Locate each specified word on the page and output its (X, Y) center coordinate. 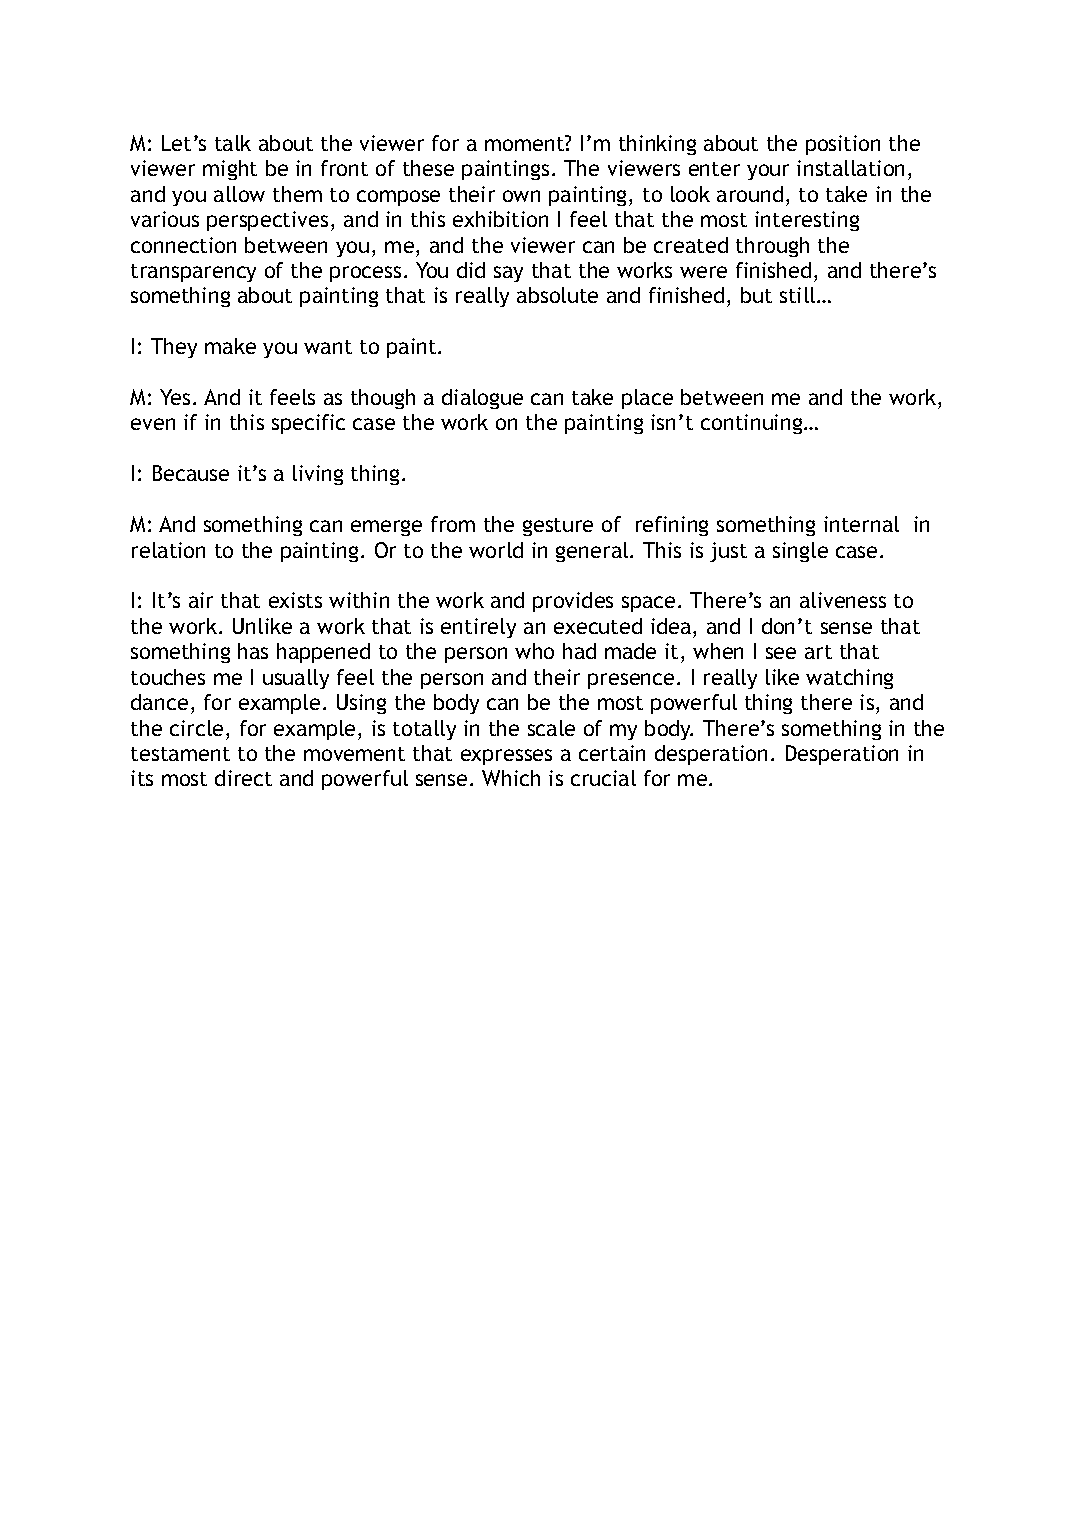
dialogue (482, 399)
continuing (753, 424)
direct (243, 778)
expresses (506, 757)
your (768, 172)
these (428, 168)
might (230, 170)
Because (191, 473)
